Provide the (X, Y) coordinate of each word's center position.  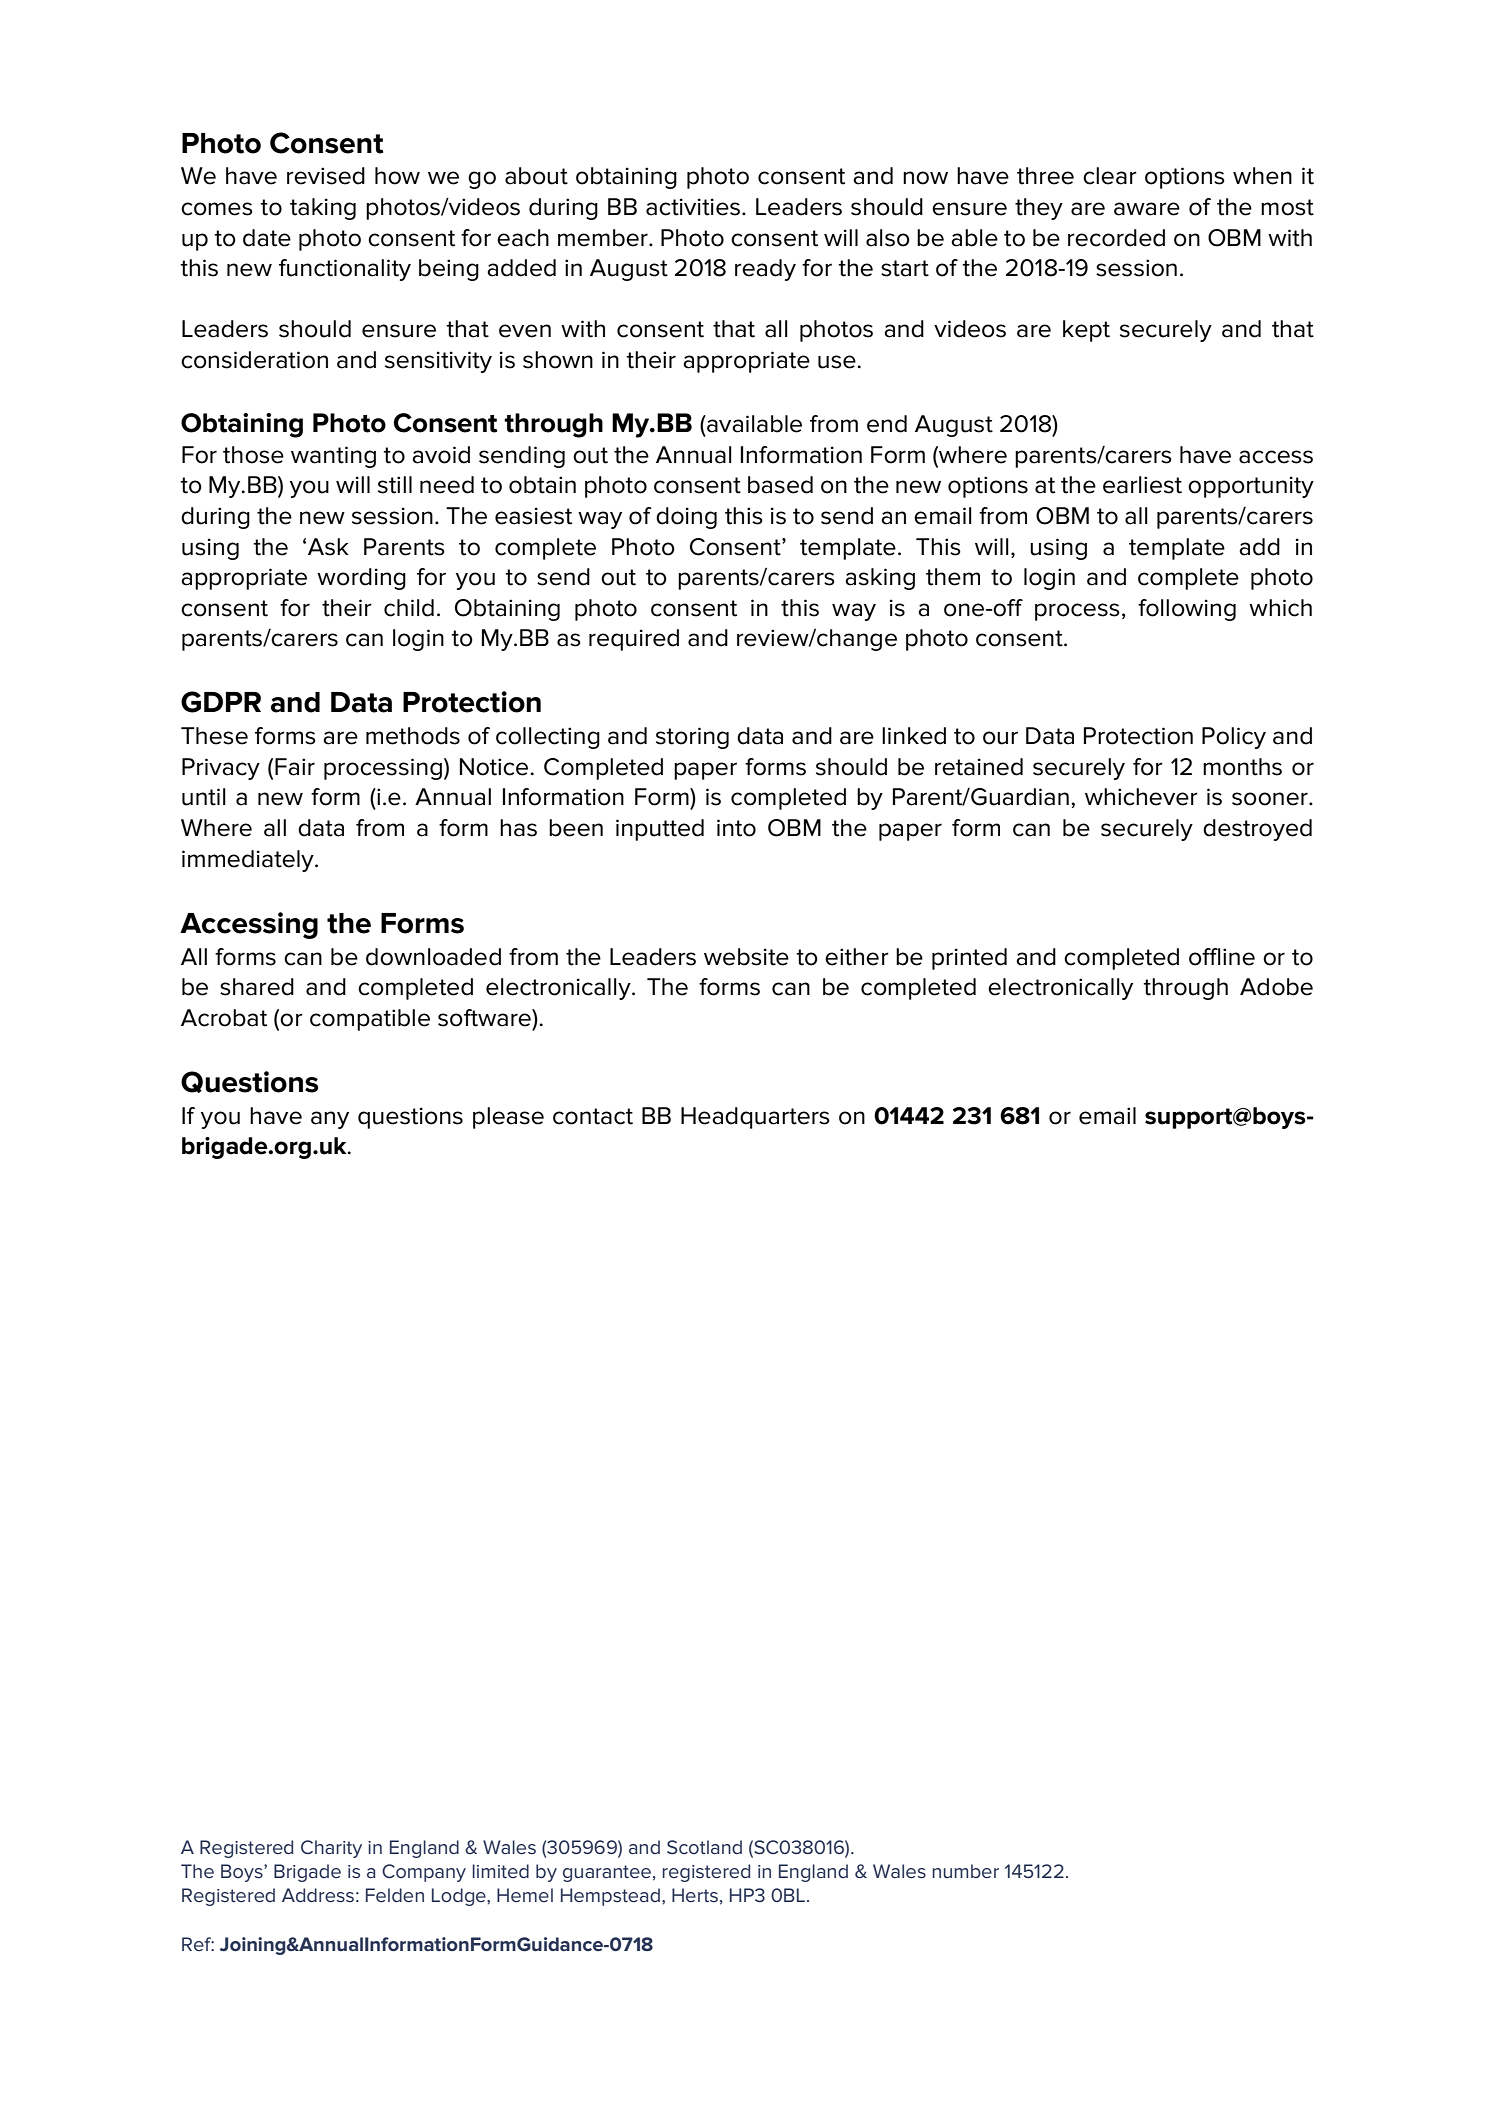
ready (765, 270)
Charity (331, 1849)
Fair (295, 767)
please (508, 1118)
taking (323, 209)
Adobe (1276, 987)
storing (692, 738)
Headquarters (755, 1118)
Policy (1234, 738)
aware (1147, 209)
